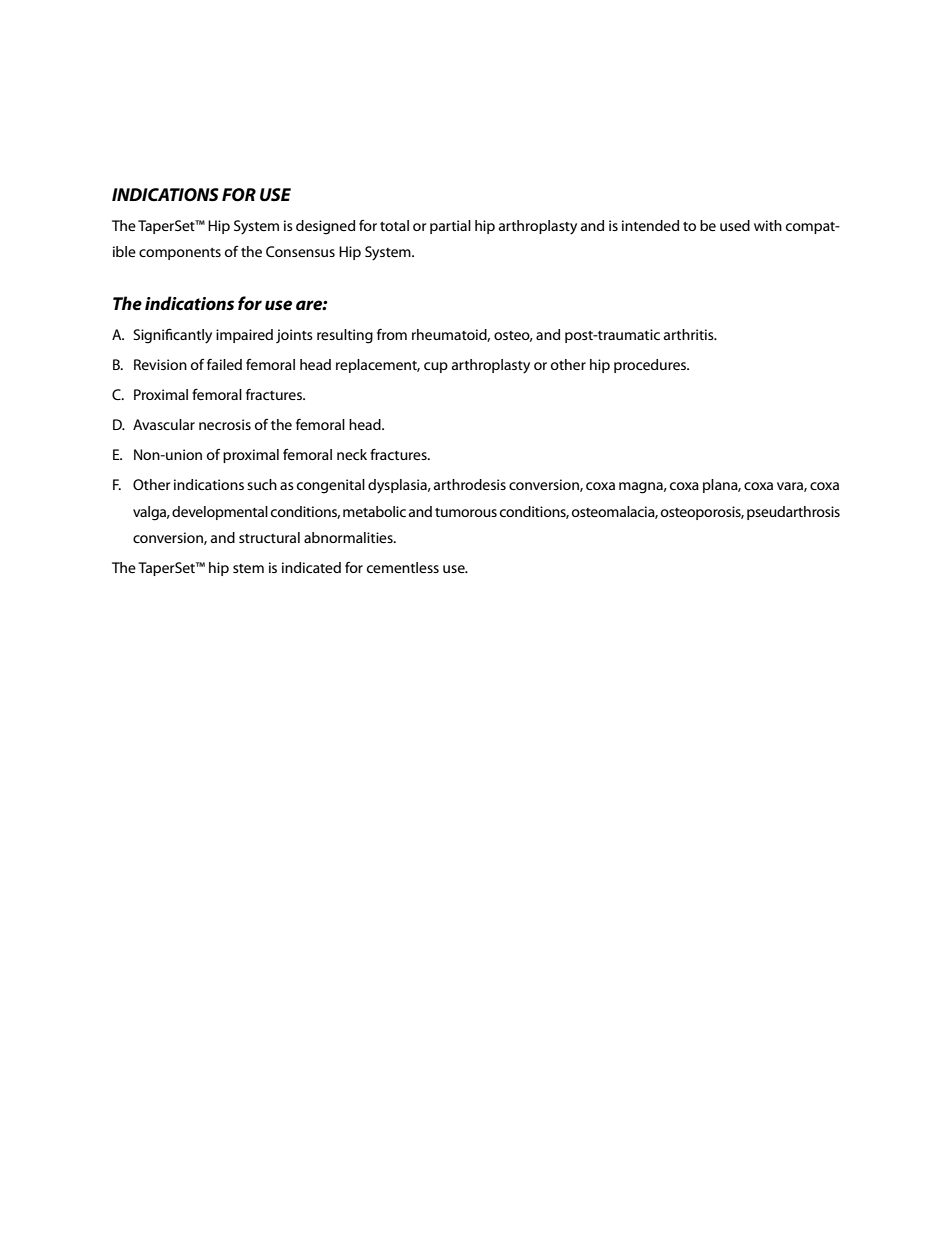 The height and width of the screenshot is (1233, 952). Describe the element at coordinates (735, 225) in the screenshot. I see `used` at that location.
